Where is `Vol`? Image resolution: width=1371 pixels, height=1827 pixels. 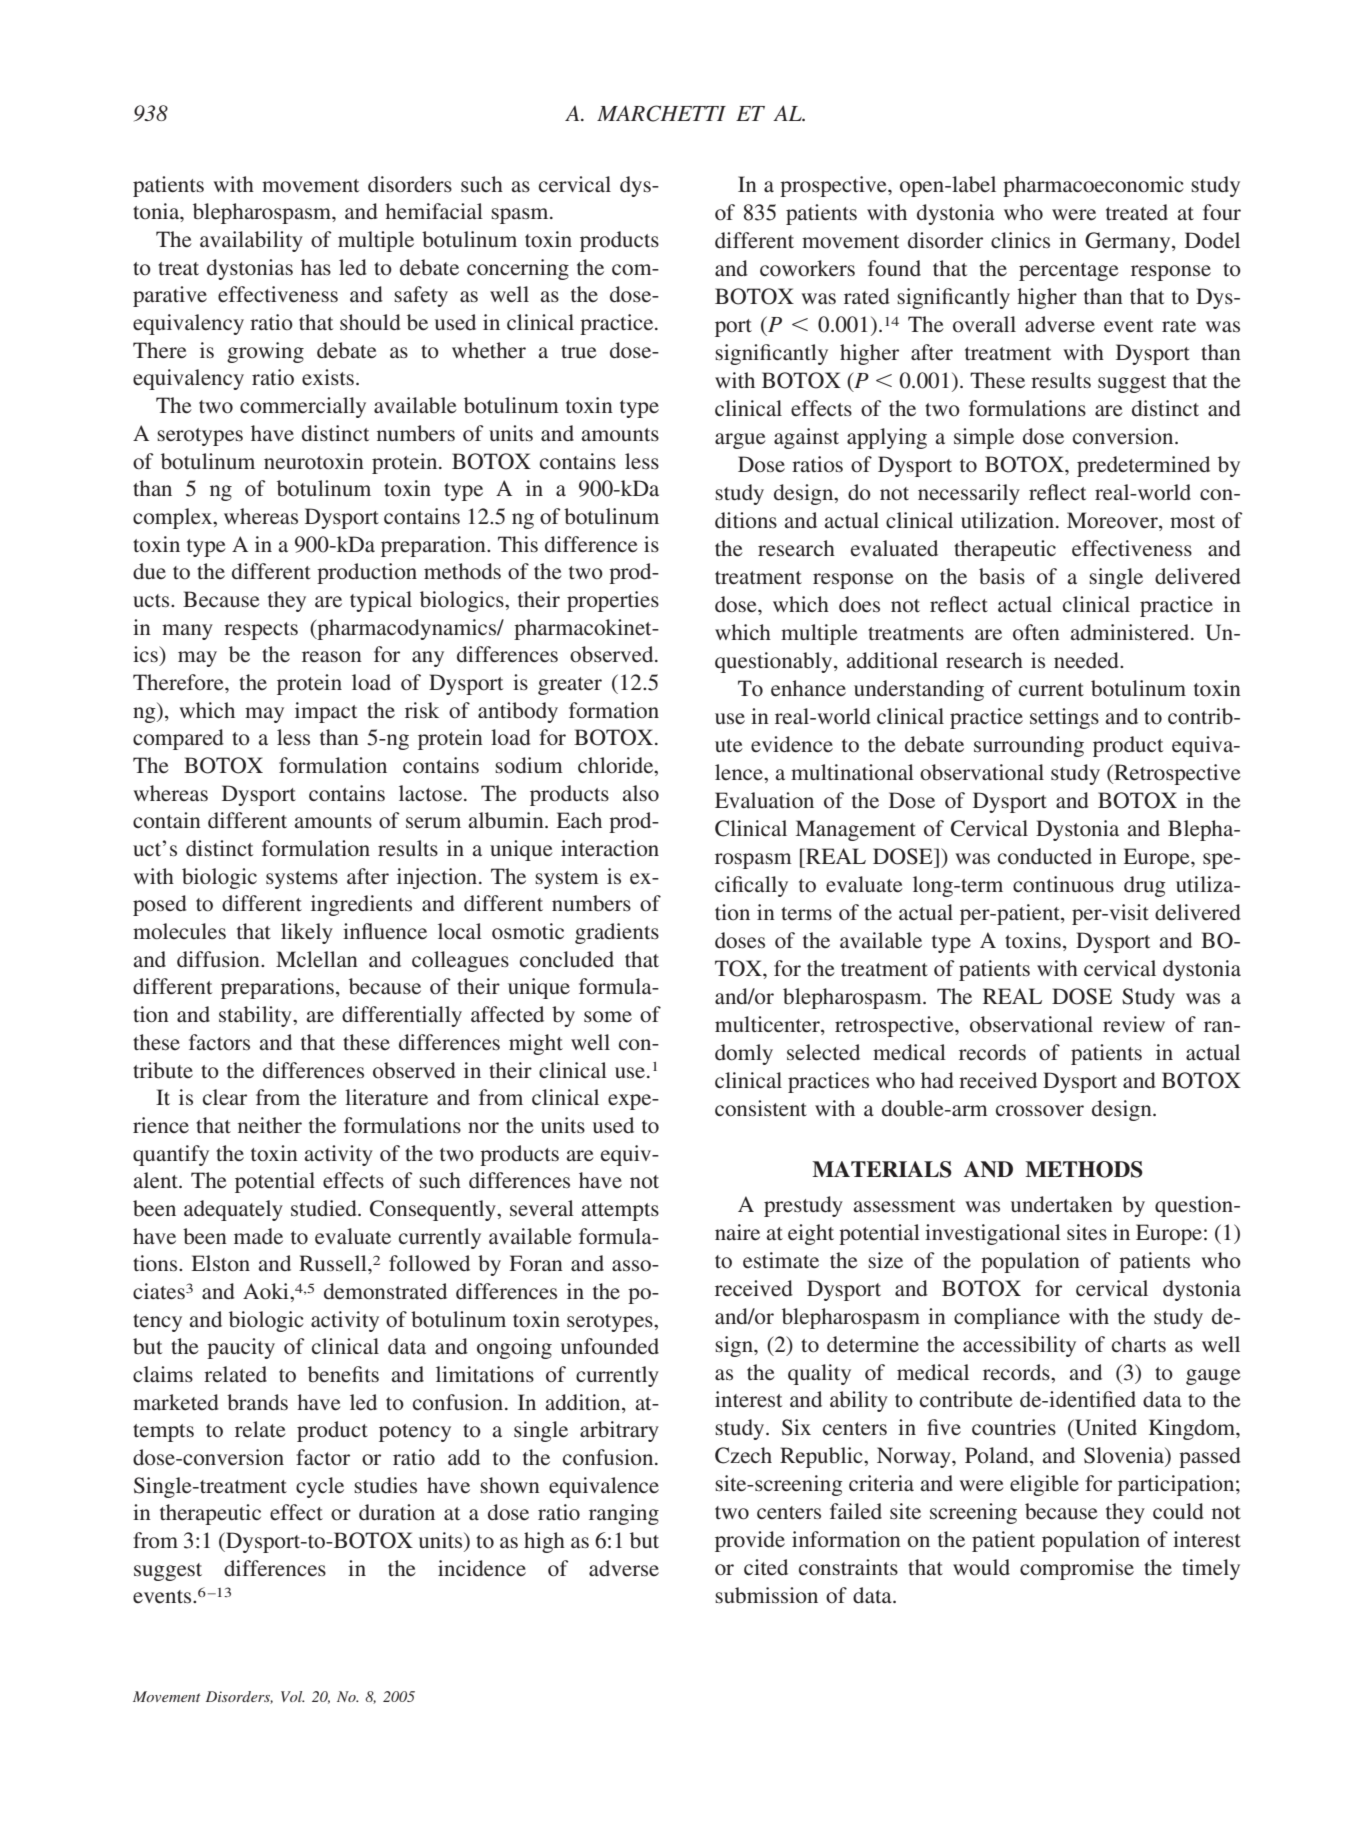
Vol is located at coordinates (293, 1696).
